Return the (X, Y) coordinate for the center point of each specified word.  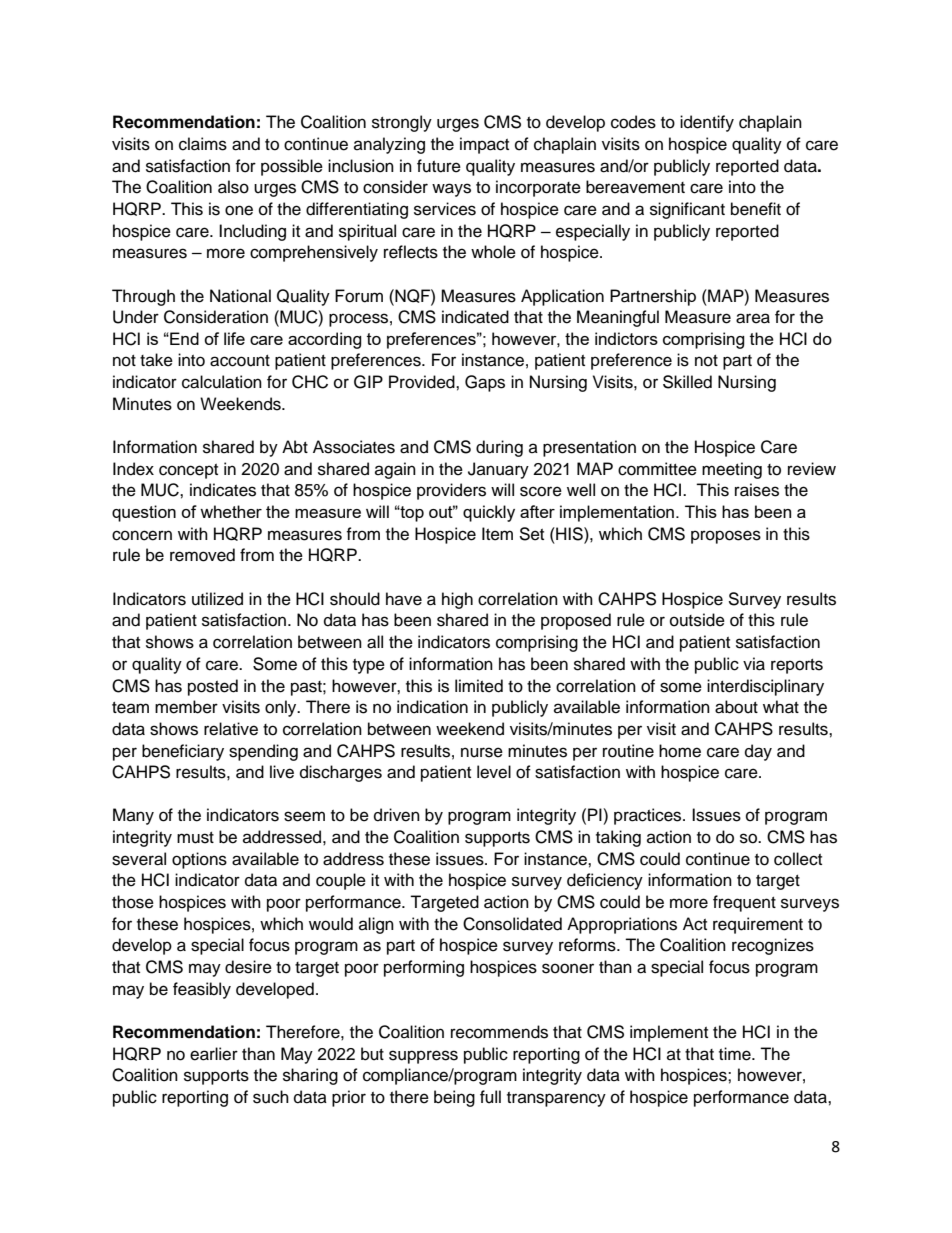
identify (707, 123)
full (490, 1097)
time (736, 1054)
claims (203, 144)
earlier (214, 1054)
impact (484, 145)
